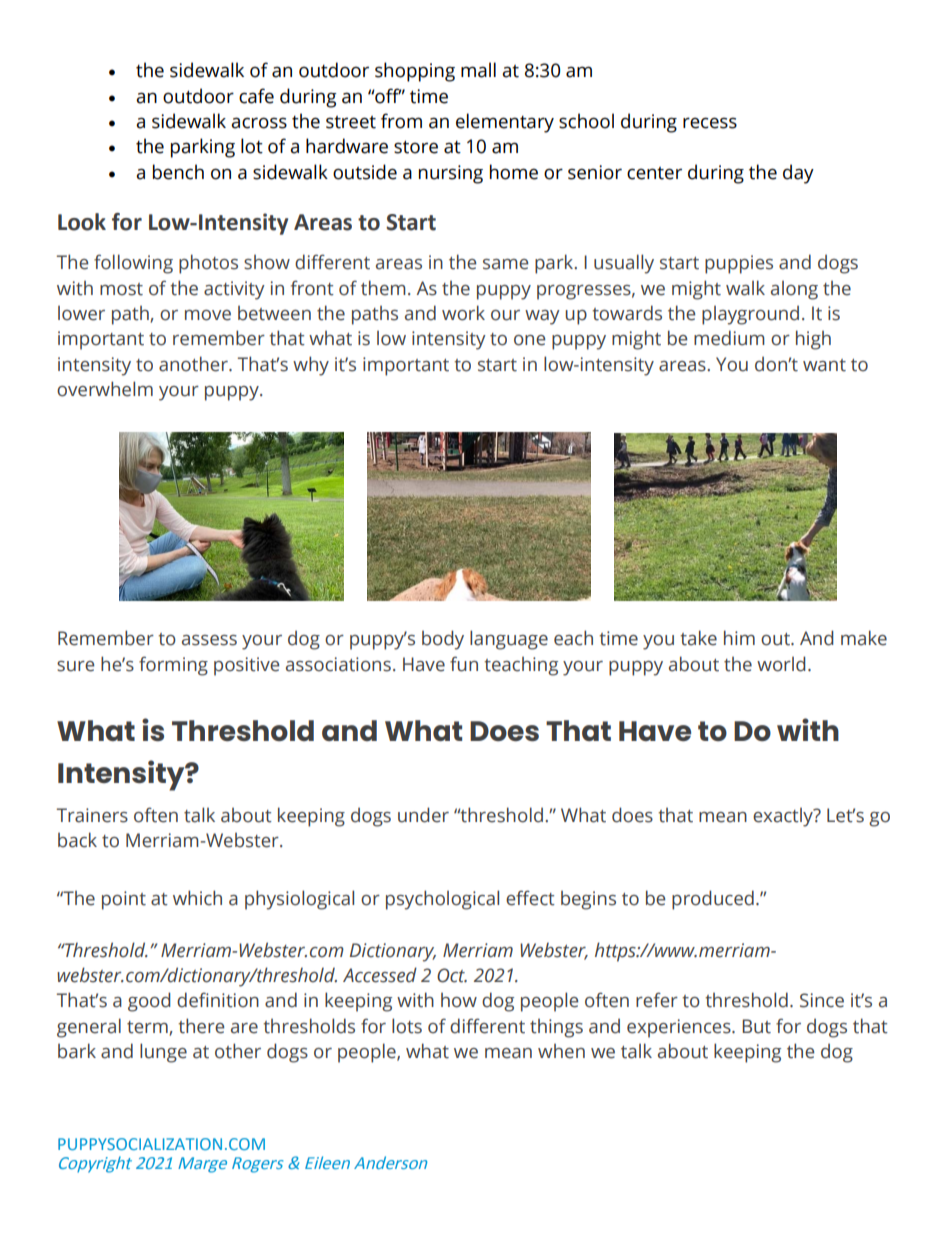 This document has height=1233, width=952. What do you see at coordinates (739, 637) in the document?
I see `him` at bounding box center [739, 637].
